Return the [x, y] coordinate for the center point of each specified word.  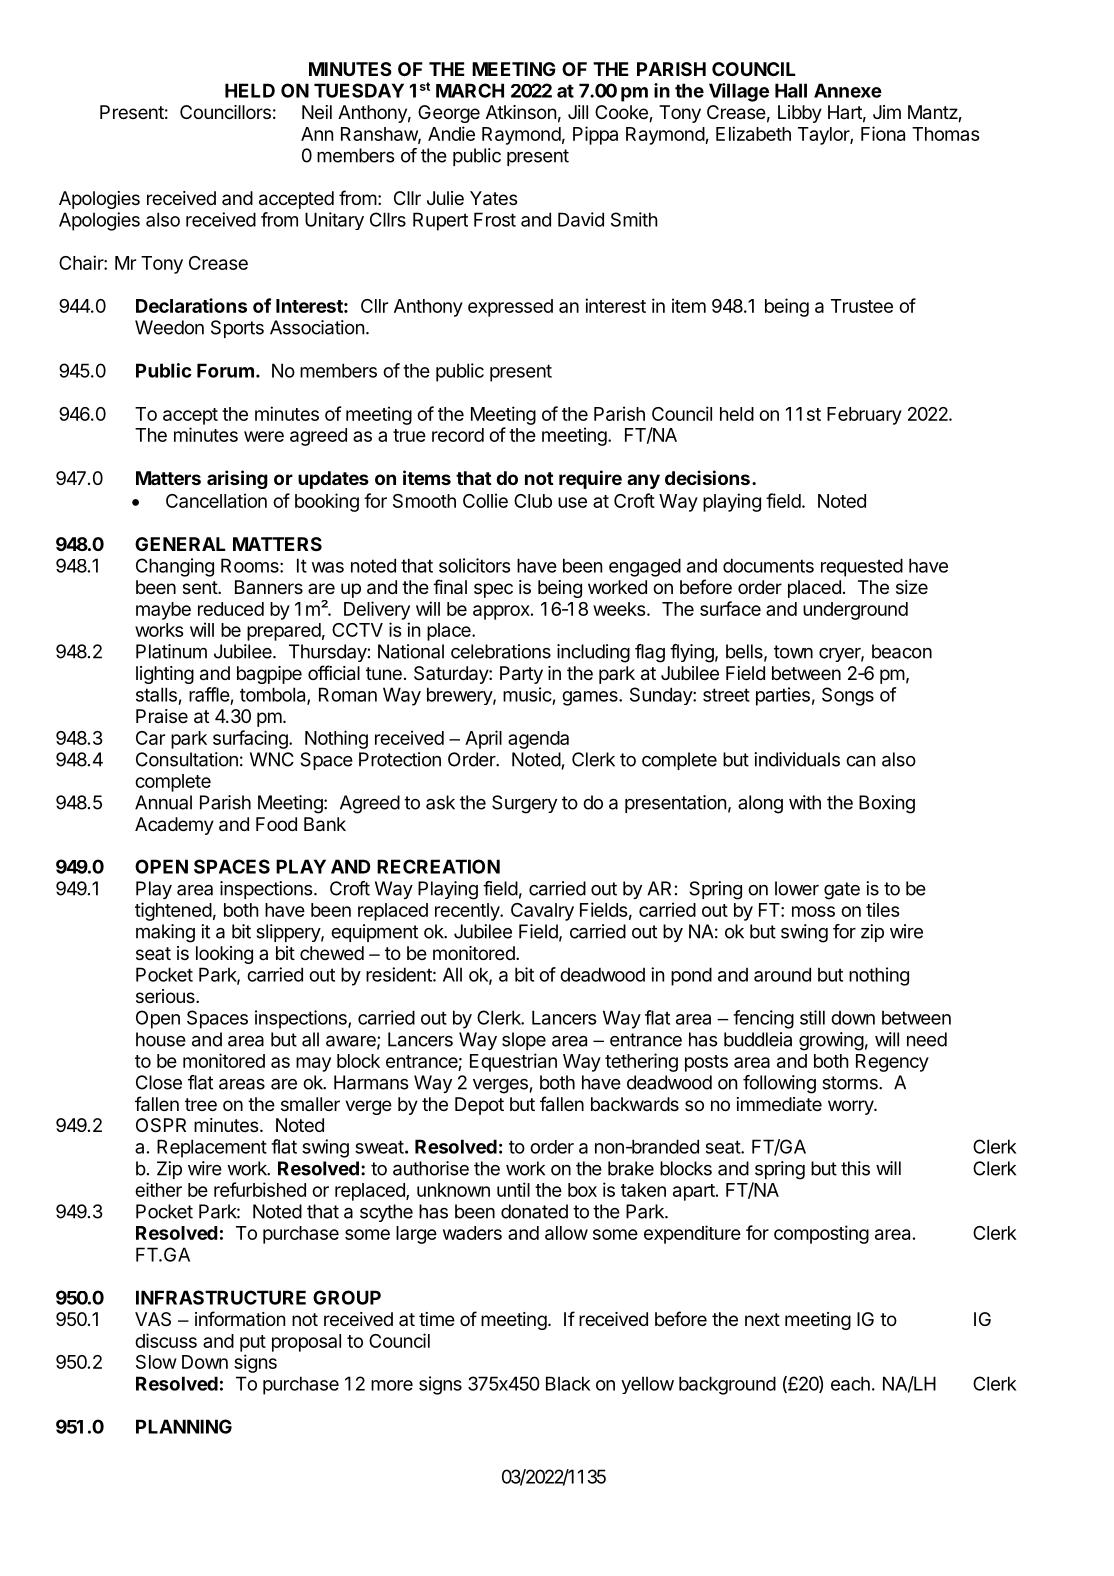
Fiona [883, 133]
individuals [797, 759]
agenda [538, 740]
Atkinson [521, 112]
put [253, 1343]
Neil [317, 112]
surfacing [251, 739]
